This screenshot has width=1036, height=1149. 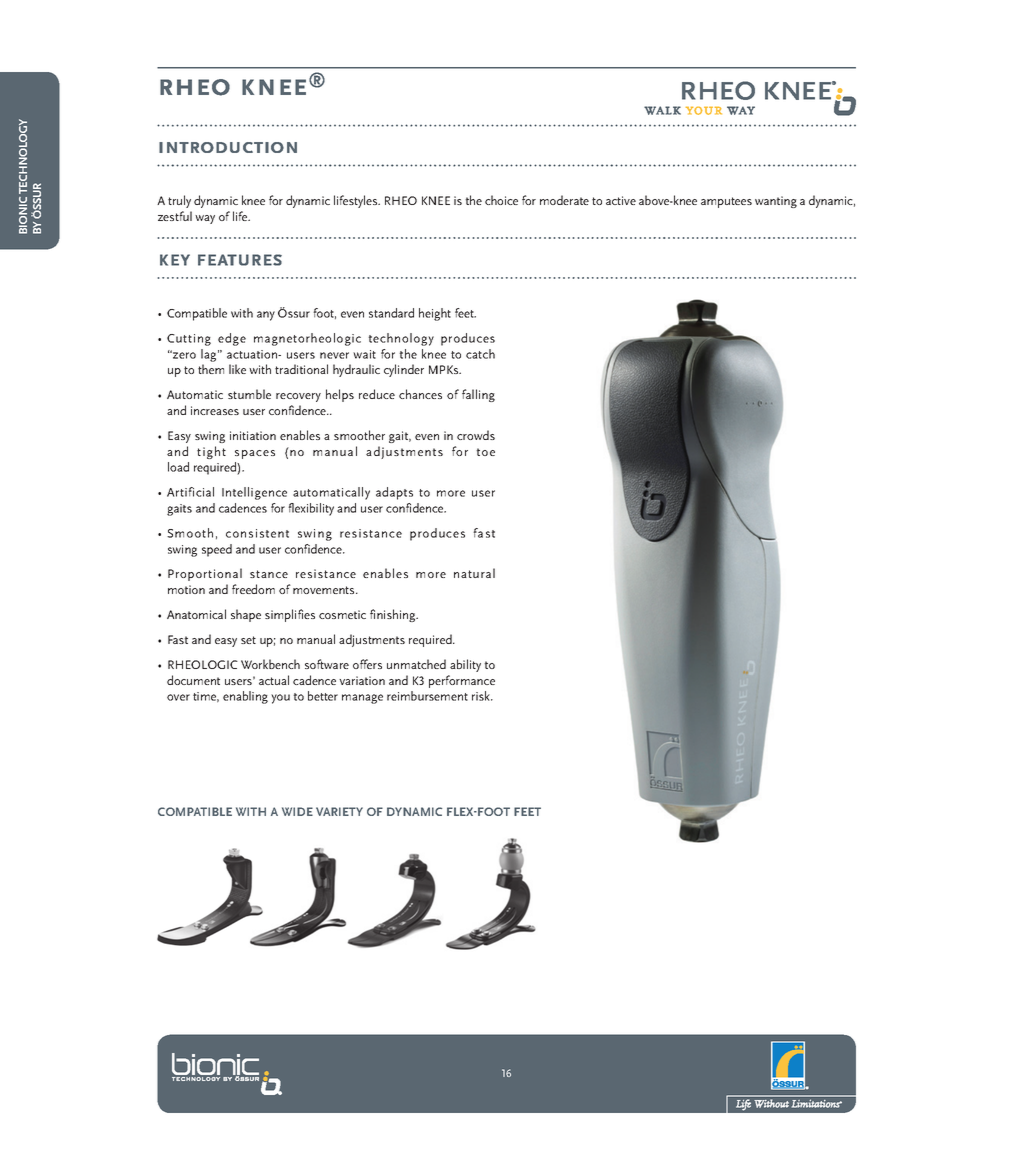 What do you see at coordinates (482, 696) in the screenshot?
I see `risk` at bounding box center [482, 696].
